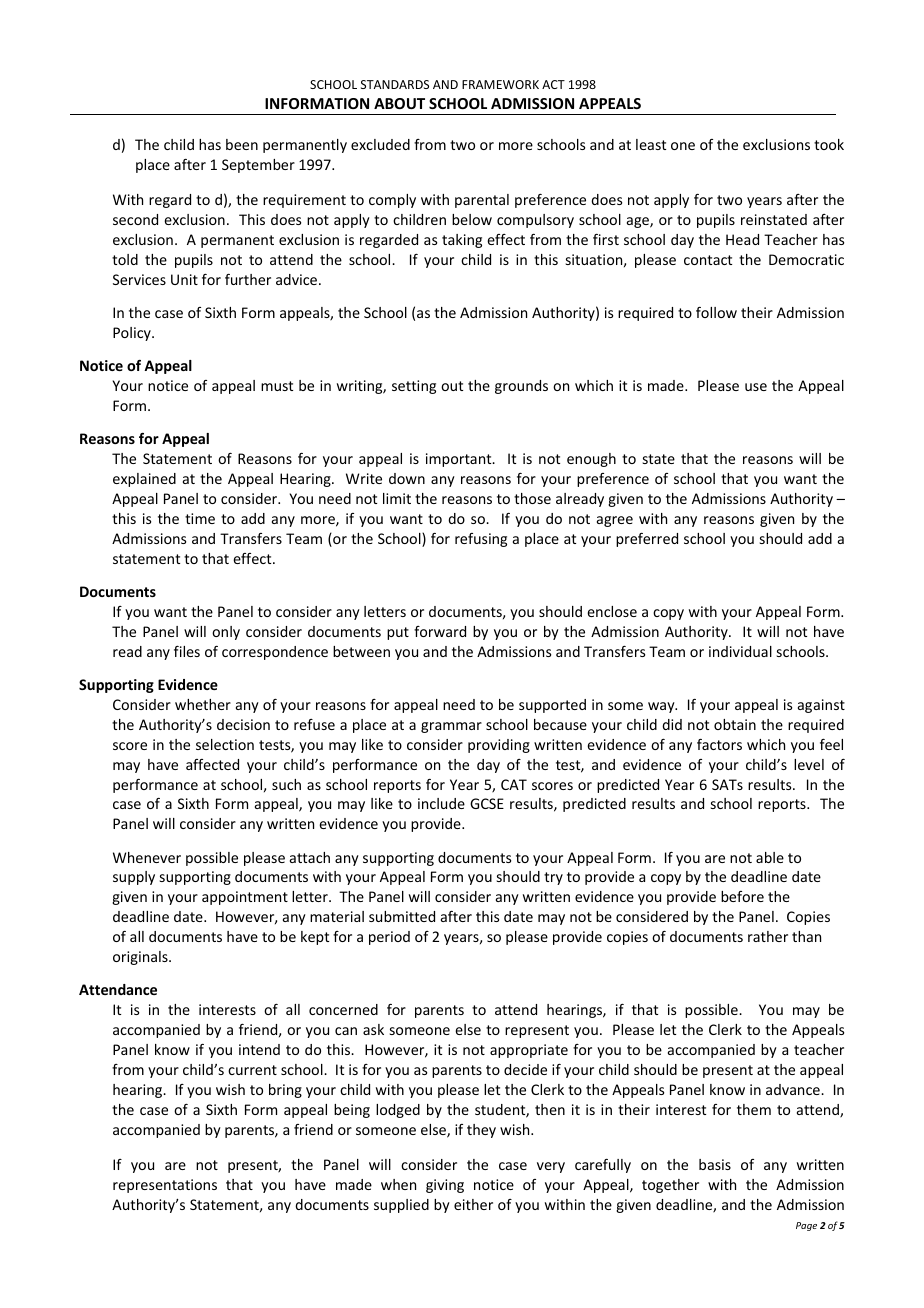  Describe the element at coordinates (500, 84) in the page. I see `FRAMEWORK` at that location.
